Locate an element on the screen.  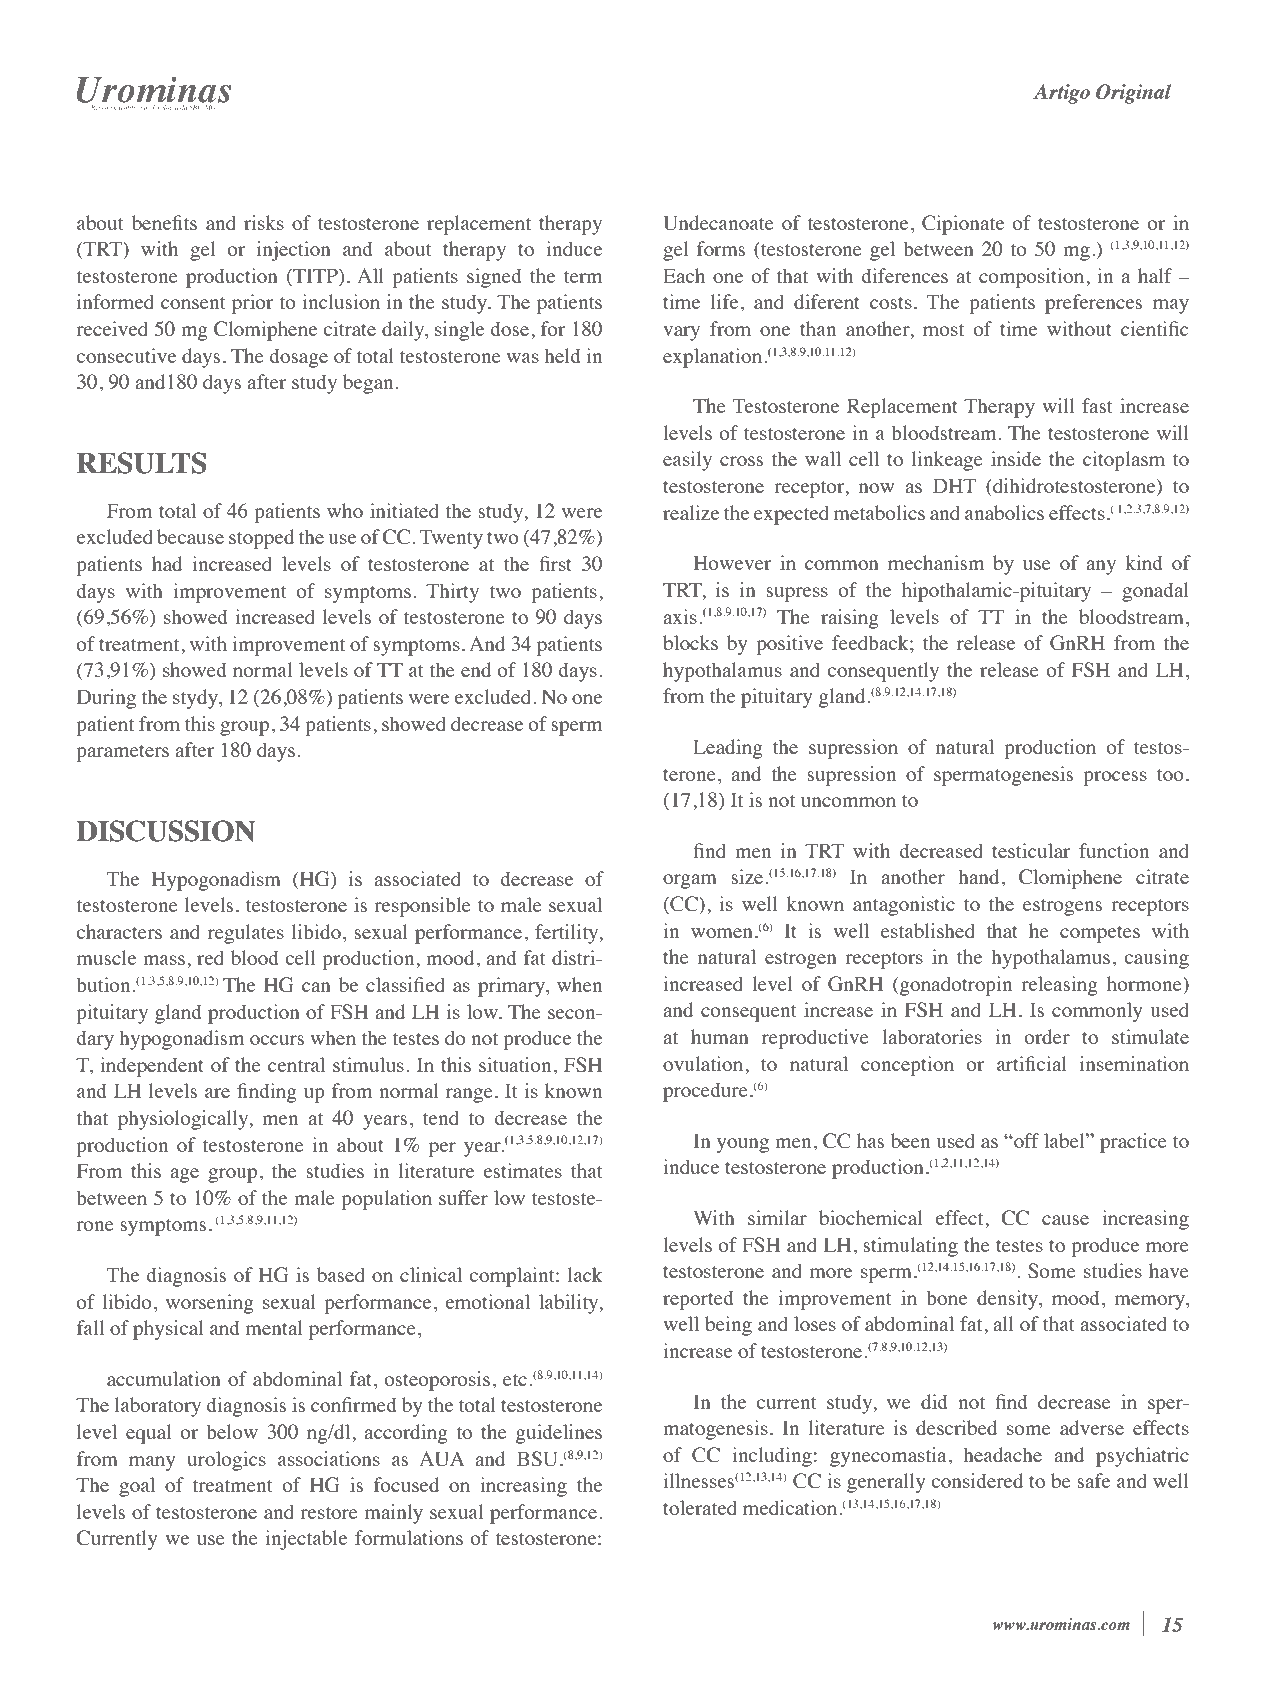
process is located at coordinates (1115, 778).
